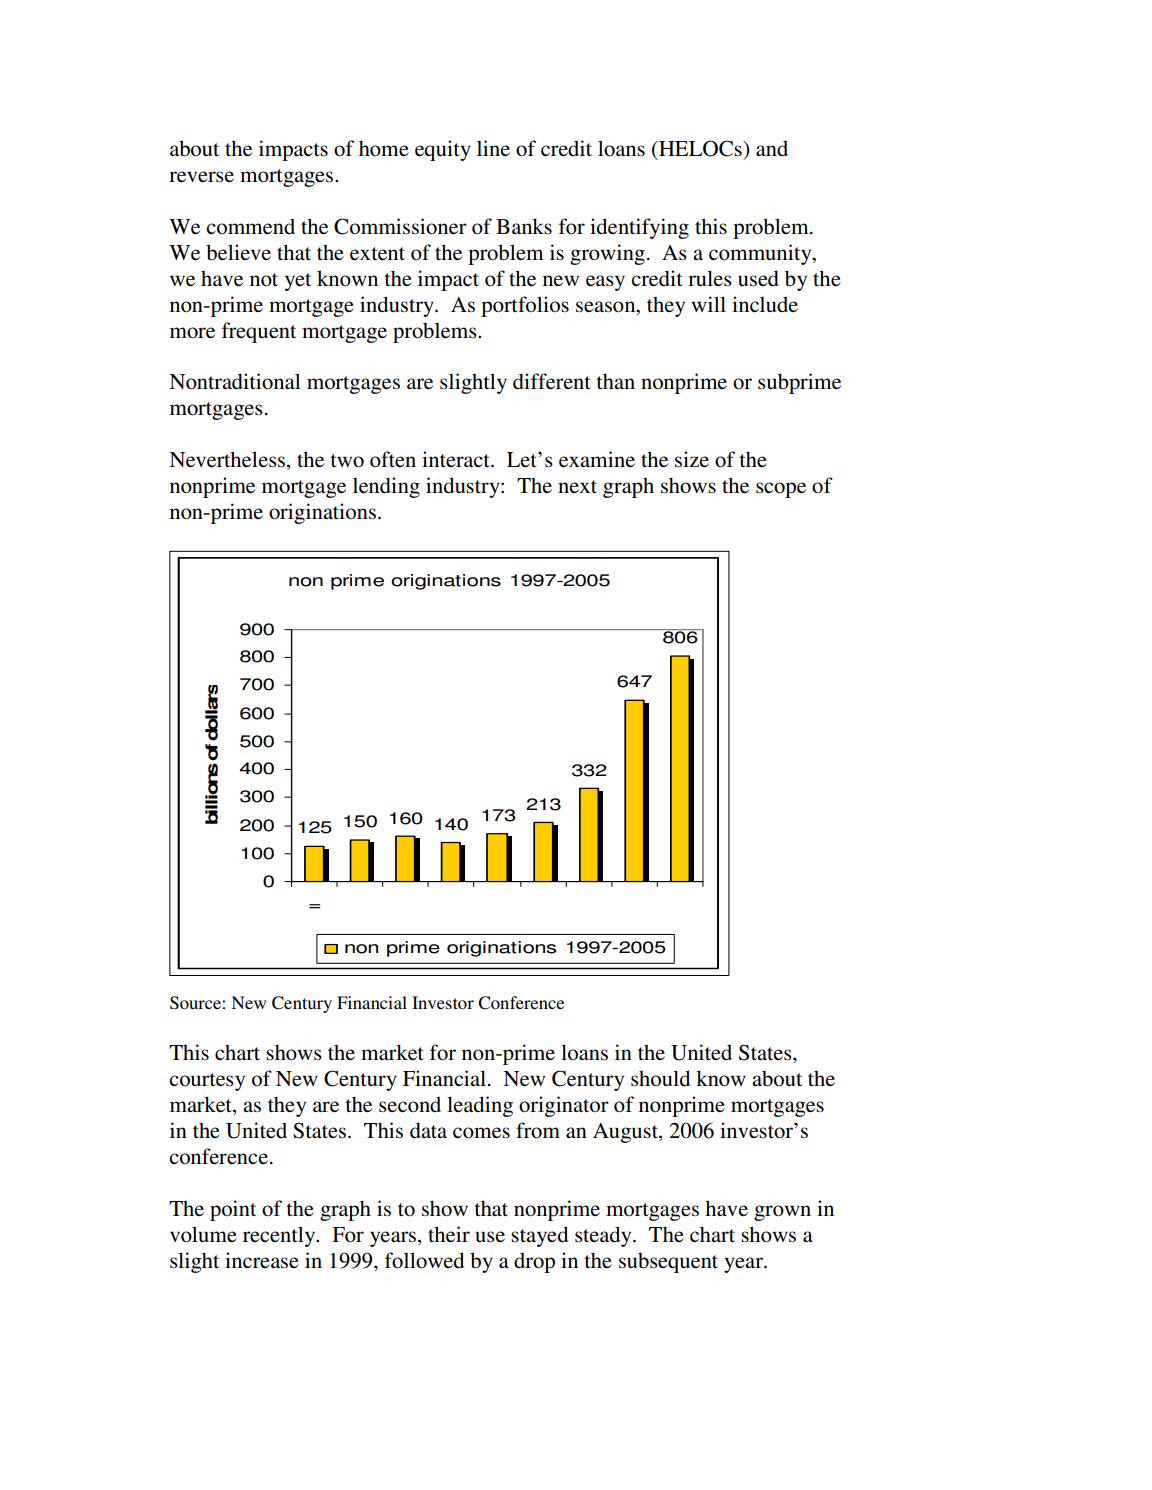 The width and height of the screenshot is (1152, 1490). I want to click on second, so click(410, 1104).
